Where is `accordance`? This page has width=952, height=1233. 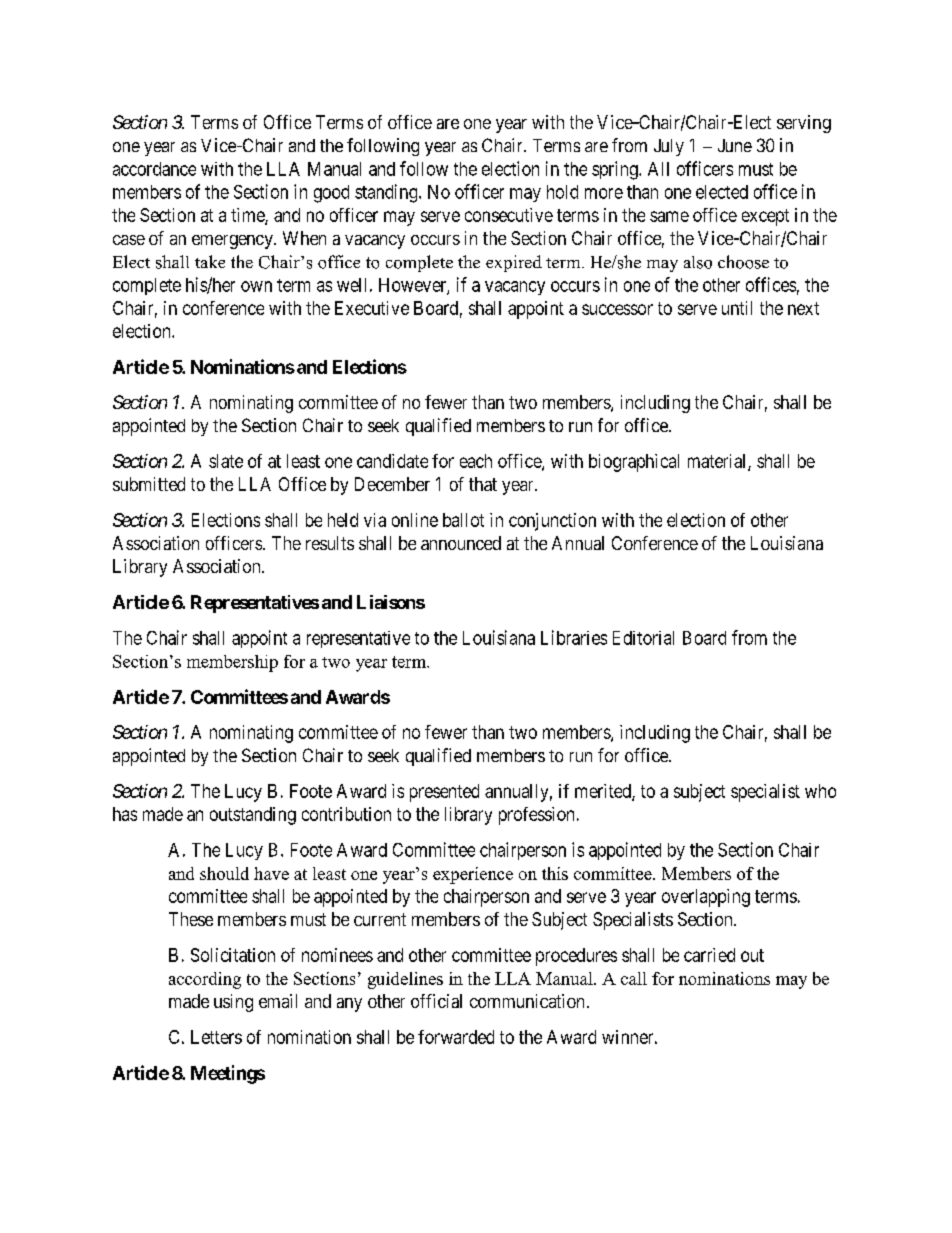 accordance is located at coordinates (154, 169).
